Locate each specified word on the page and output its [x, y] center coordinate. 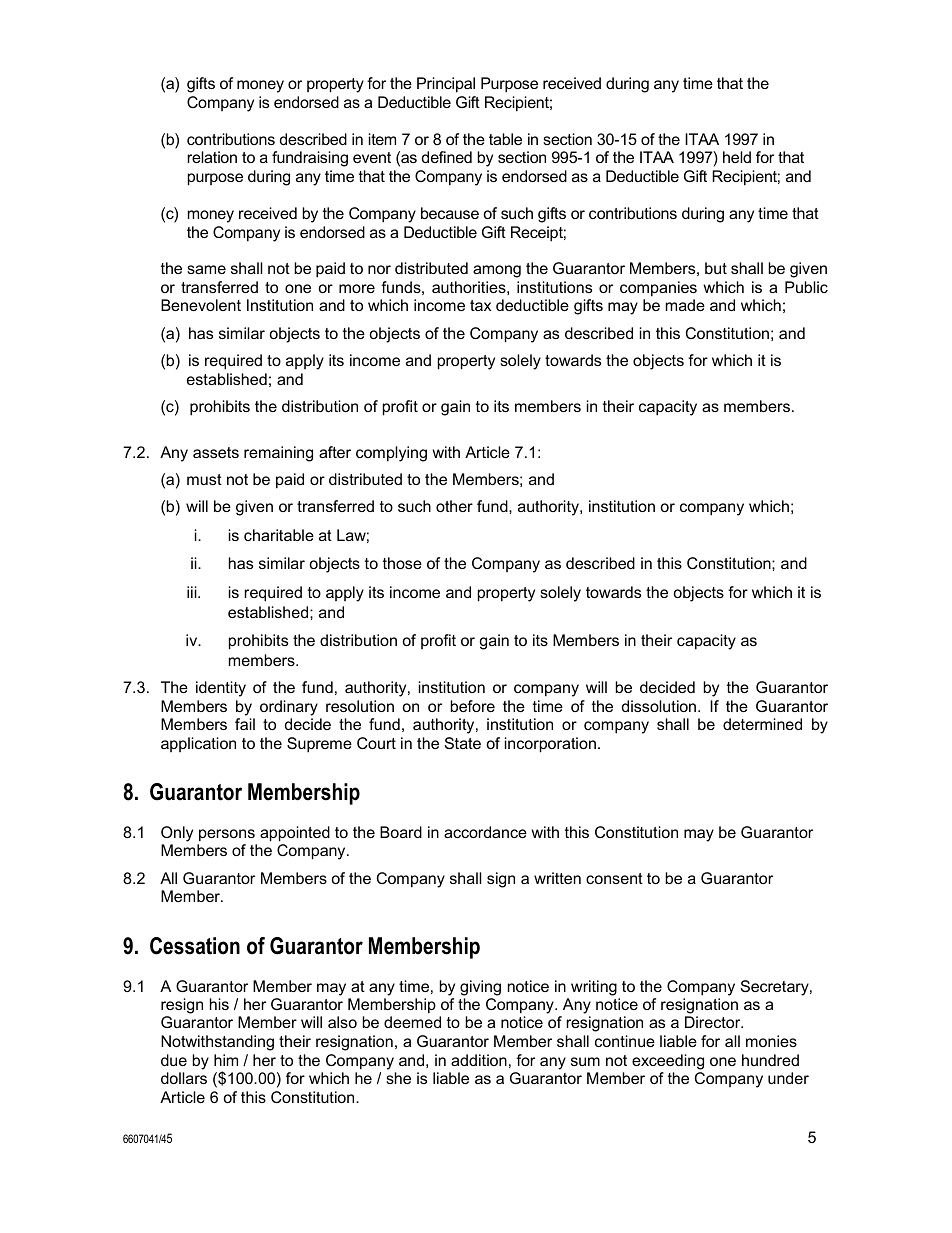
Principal [446, 85]
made [685, 305]
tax [480, 305]
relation [212, 157]
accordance [485, 832]
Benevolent [201, 305]
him [226, 1060]
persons [227, 835]
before [472, 706]
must [204, 479]
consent [614, 878]
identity [221, 689]
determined [762, 724]
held [737, 157]
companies [658, 289]
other [454, 506]
